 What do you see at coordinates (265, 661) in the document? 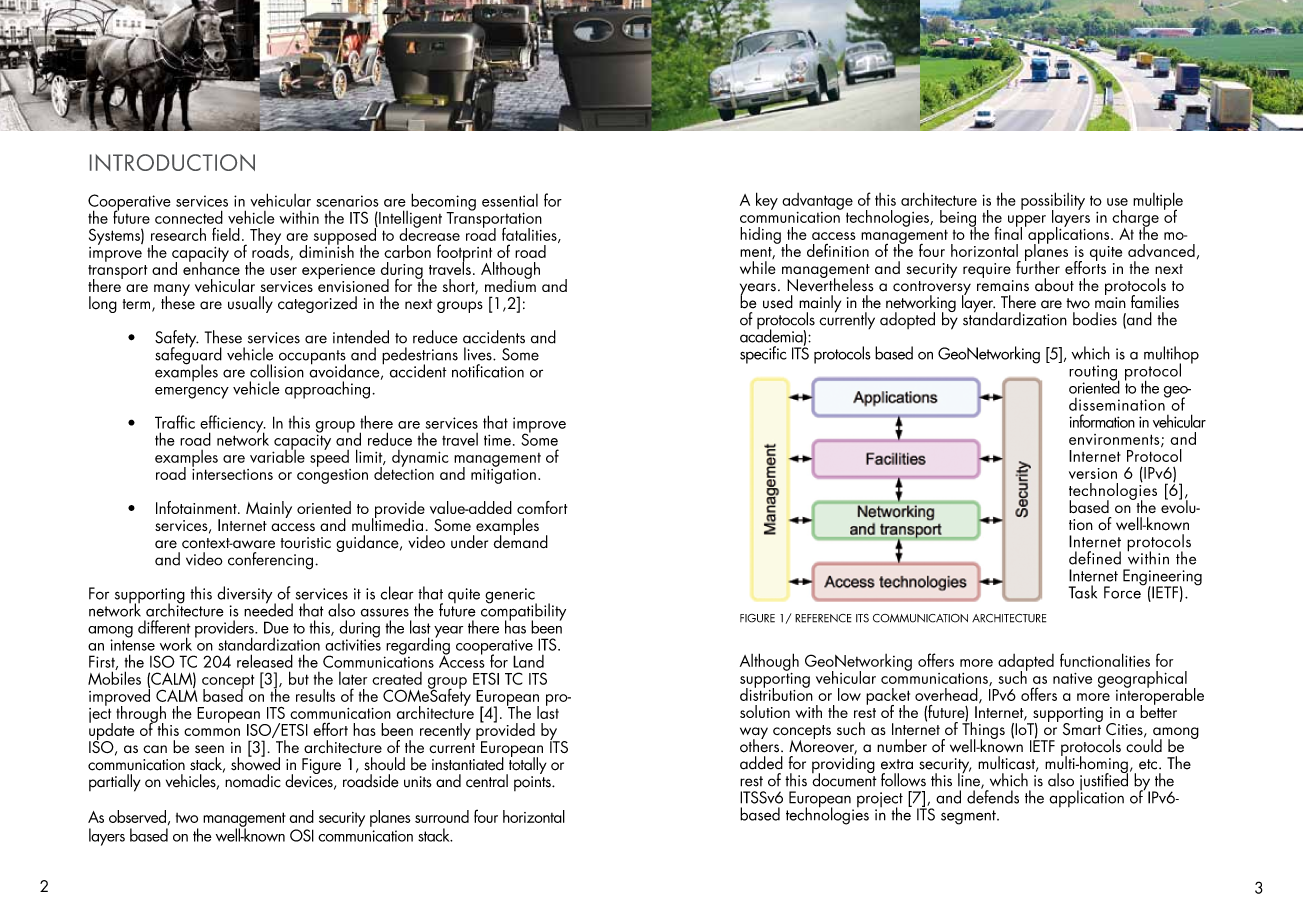
I see `released` at bounding box center [265, 661].
